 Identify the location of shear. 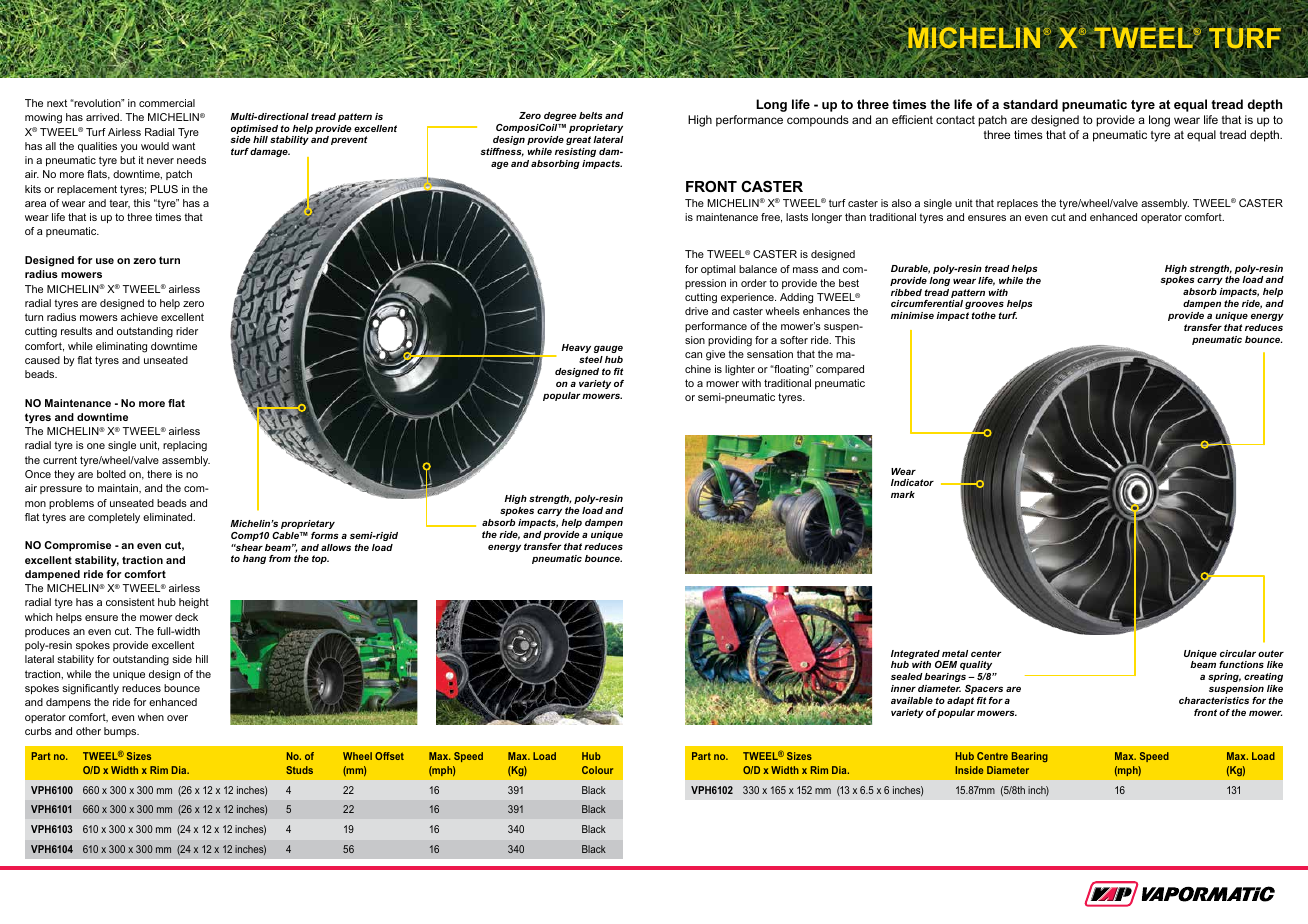
(248, 547).
